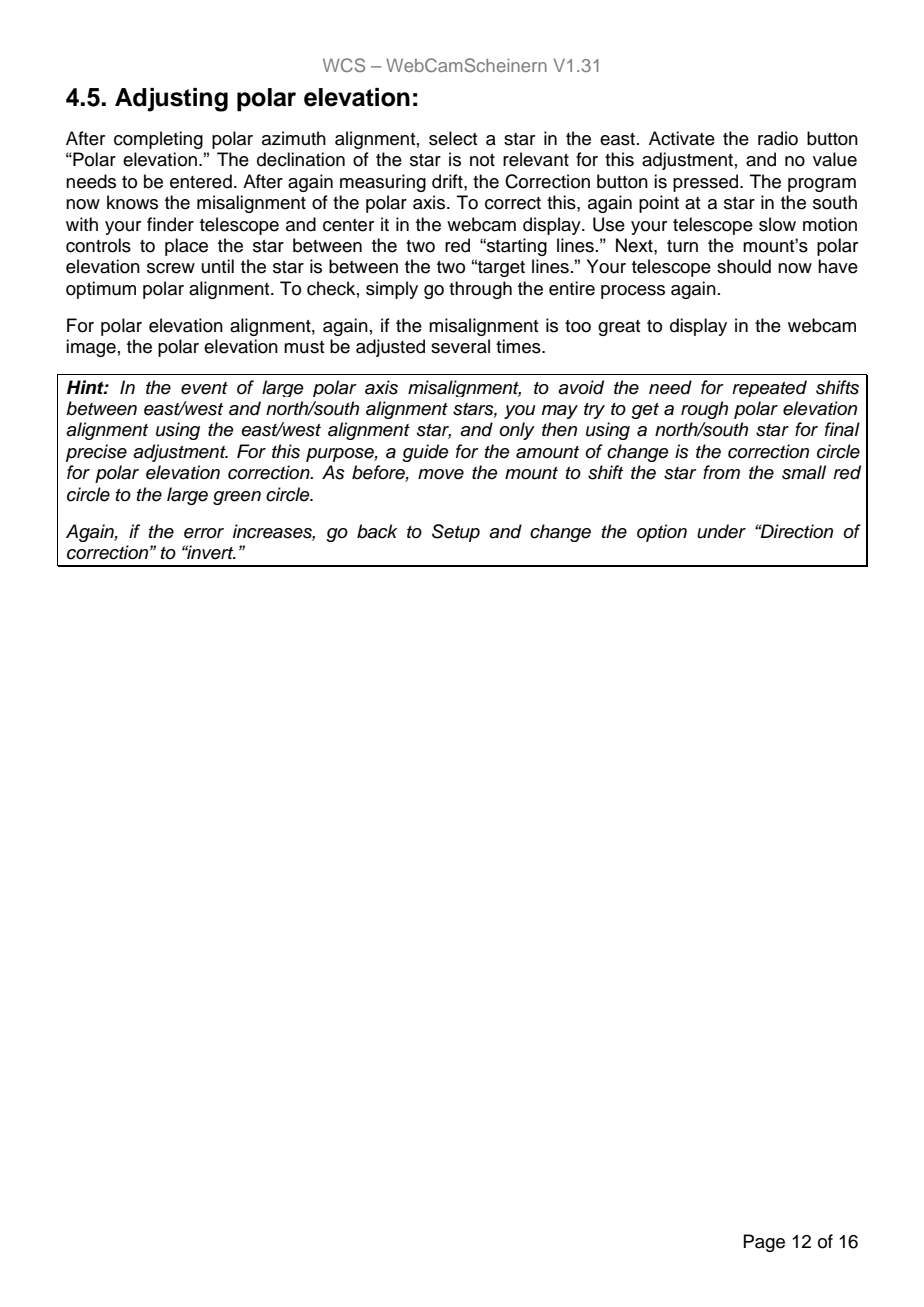 Image resolution: width=924 pixels, height=1307 pixels. Describe the element at coordinates (662, 533) in the image. I see `option` at that location.
